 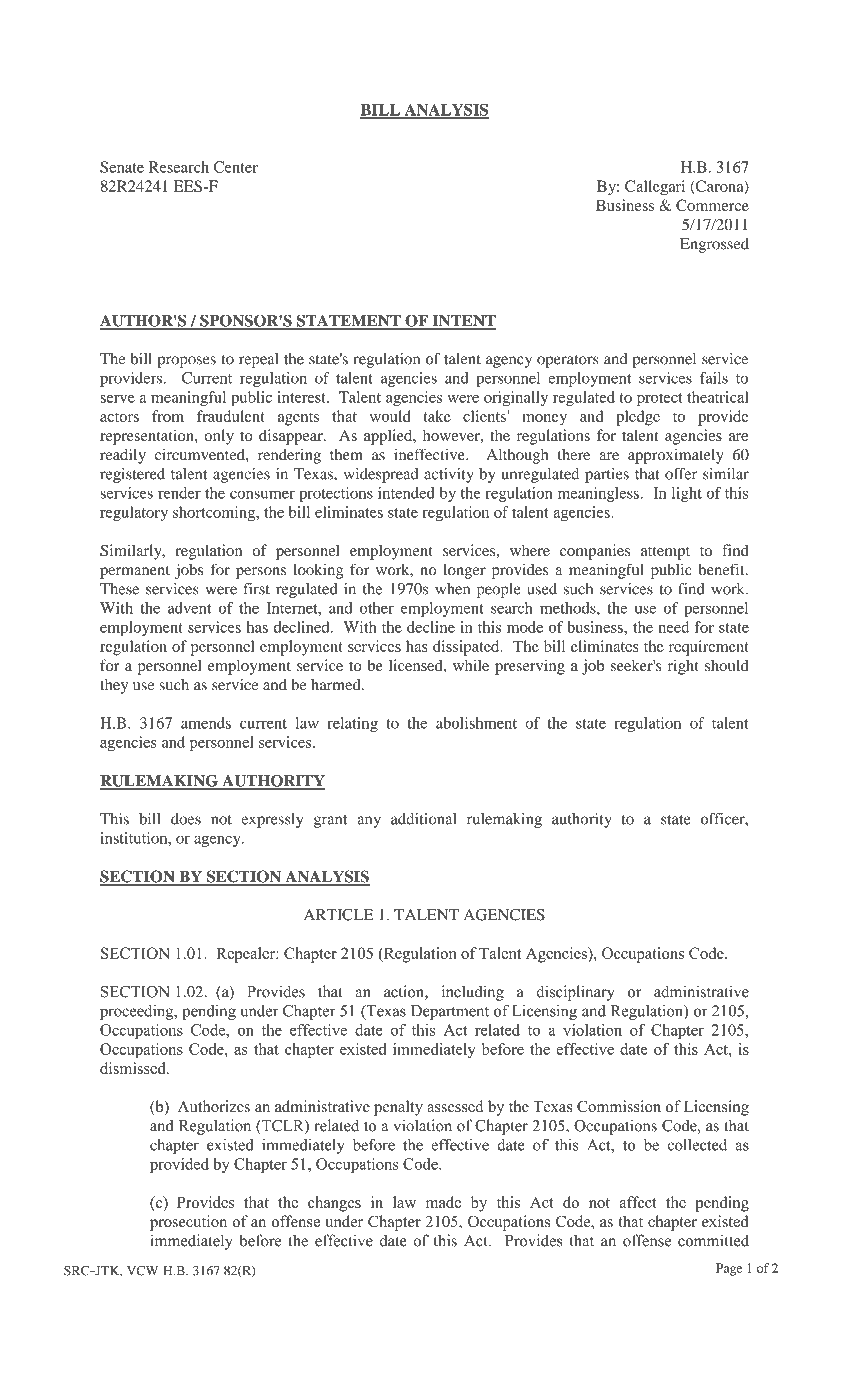 I want to click on INTENT, so click(x=463, y=322).
